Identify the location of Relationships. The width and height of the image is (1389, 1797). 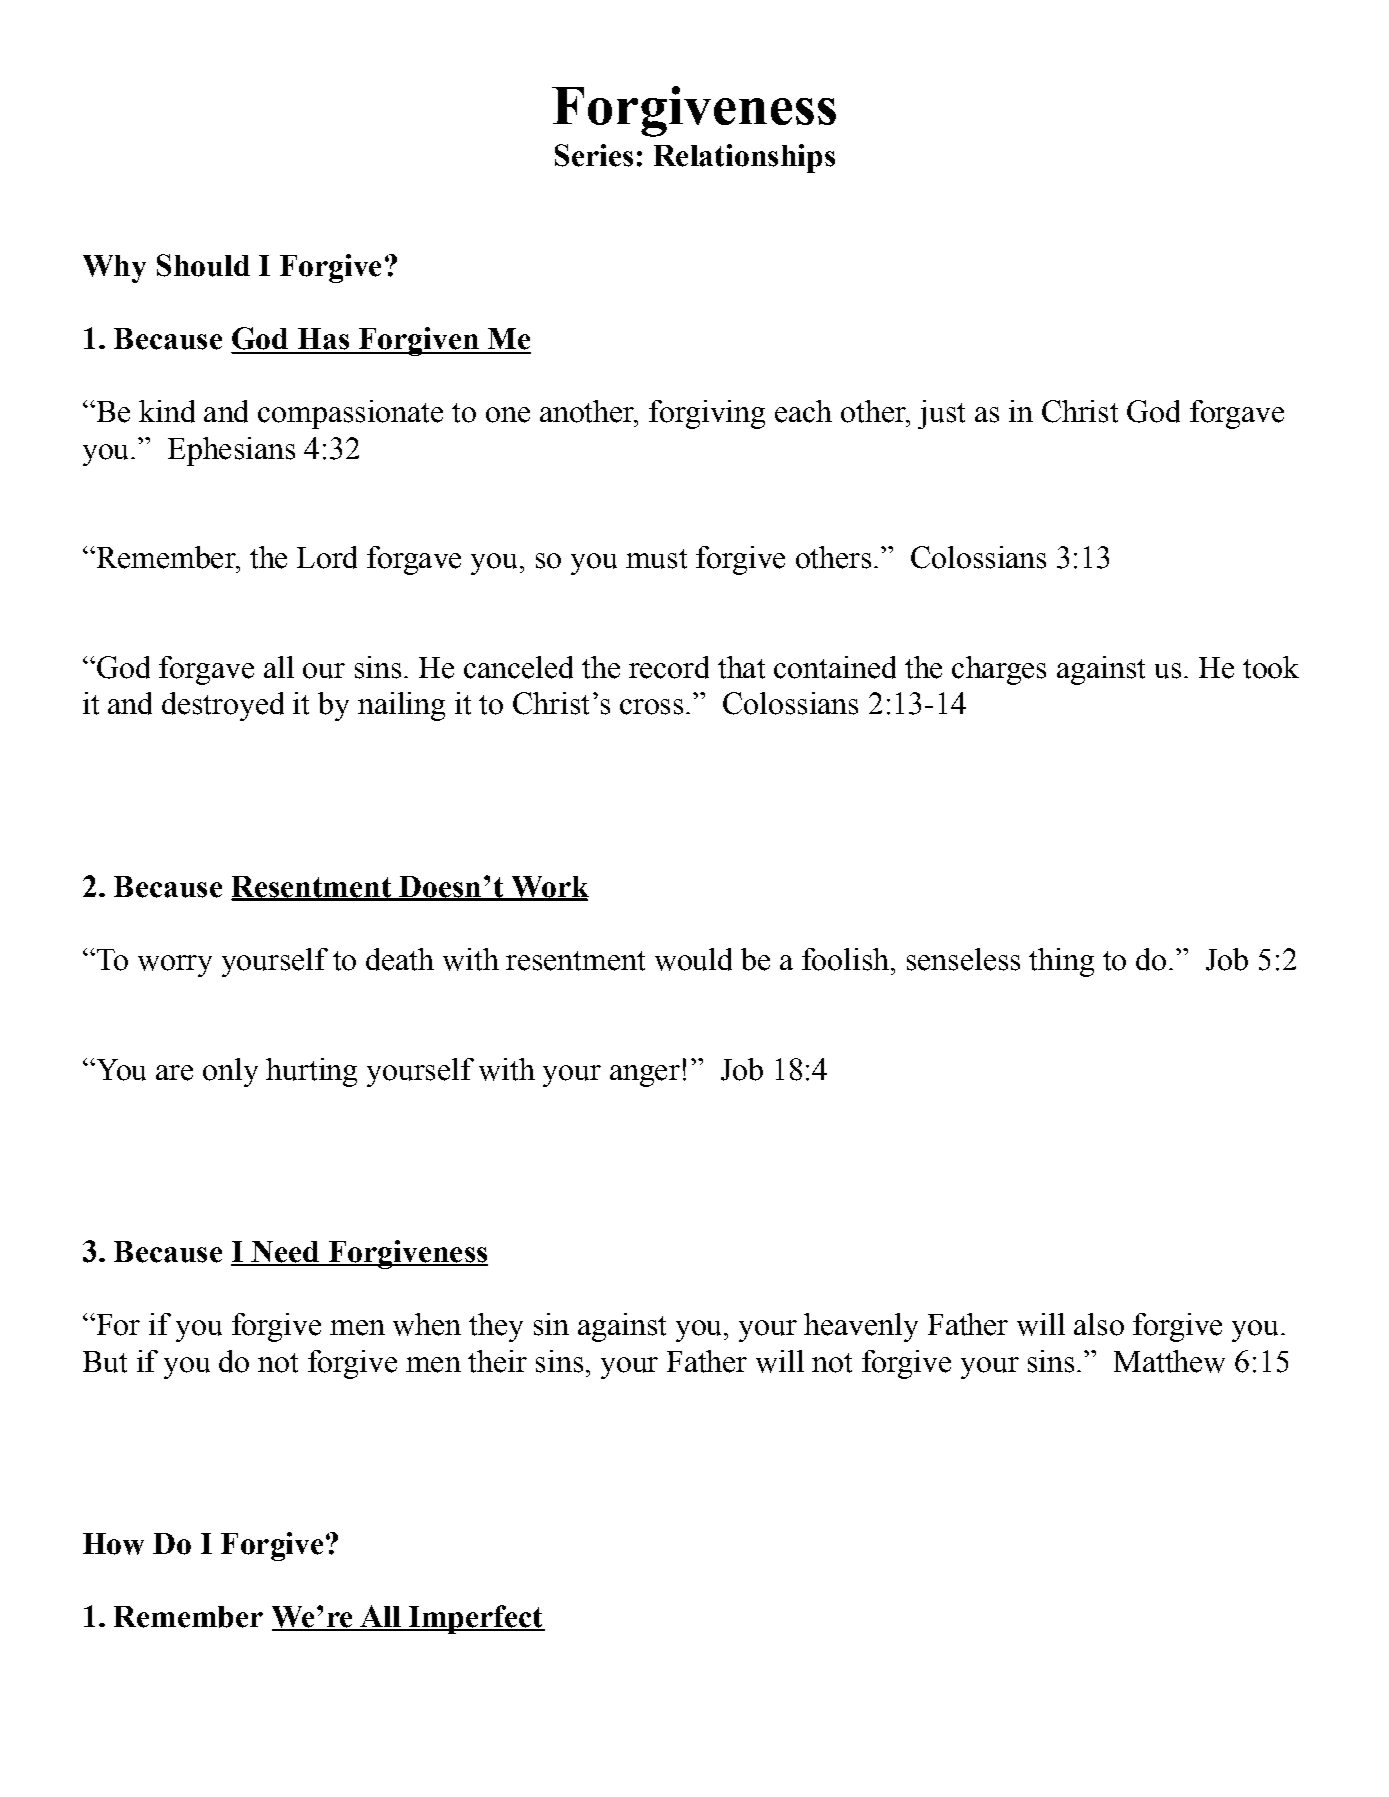
(744, 158).
